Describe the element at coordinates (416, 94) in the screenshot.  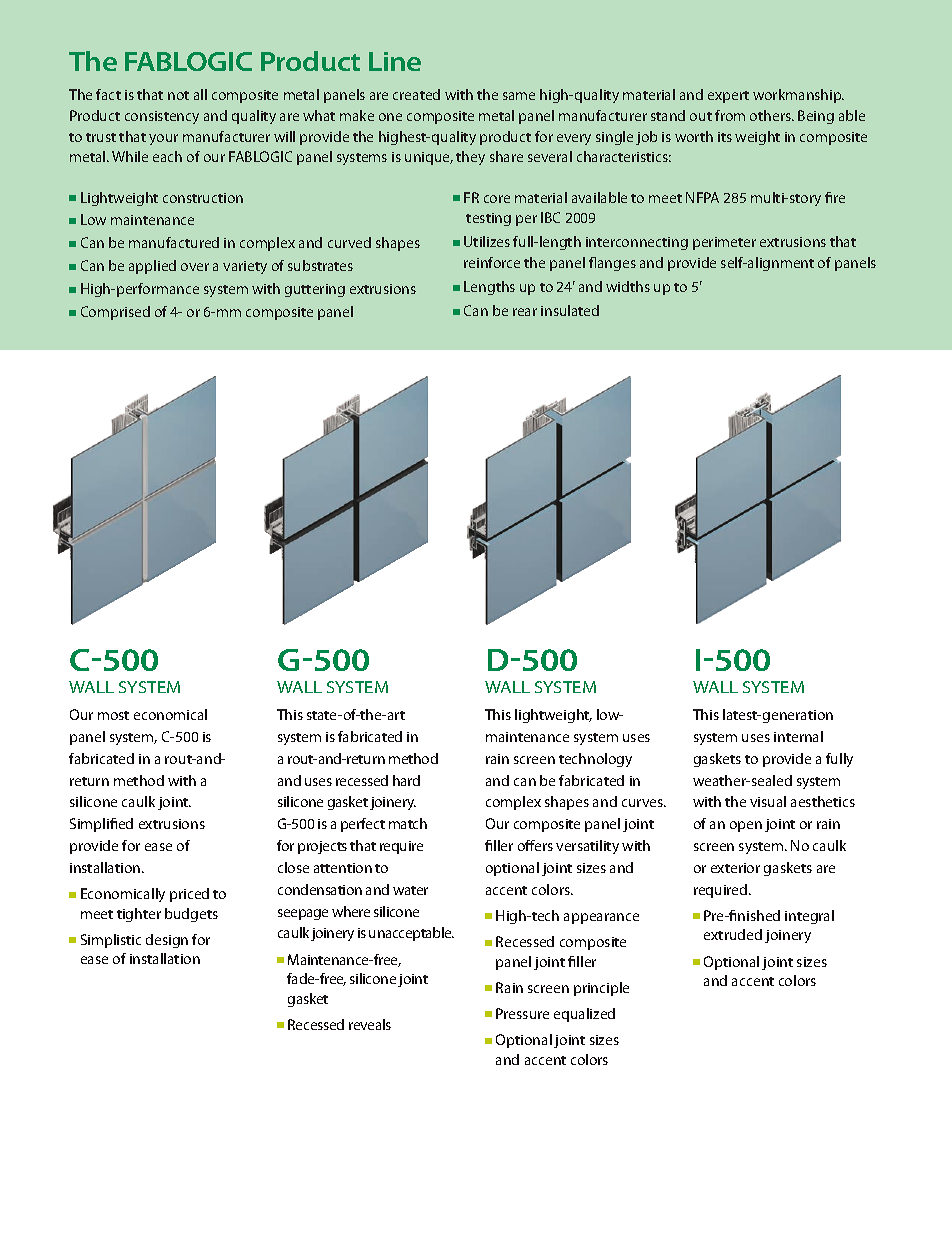
I see `created` at that location.
